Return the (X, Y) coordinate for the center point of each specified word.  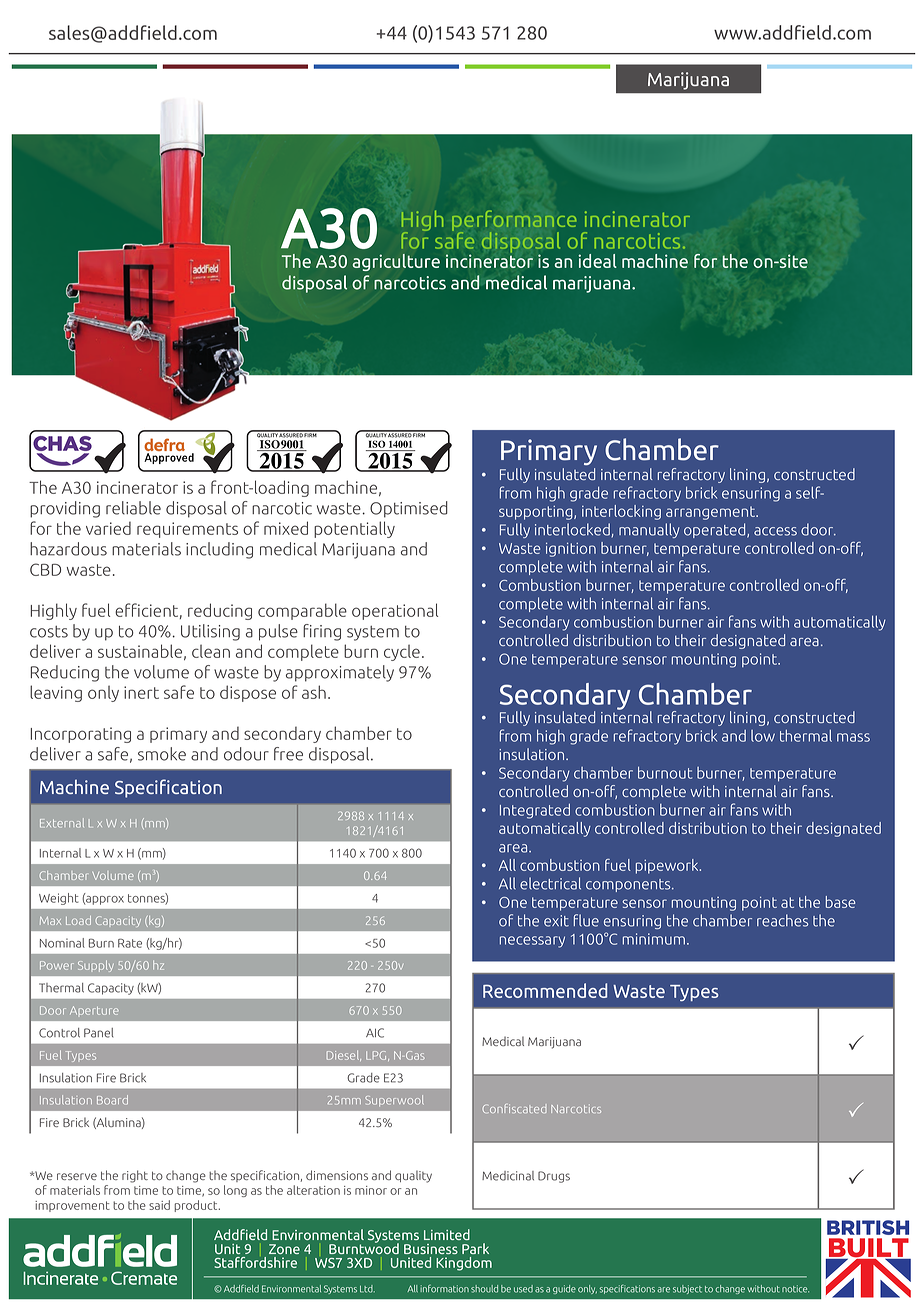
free (288, 754)
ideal (597, 261)
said (159, 1205)
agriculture (396, 262)
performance (514, 222)
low (763, 736)
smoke (162, 754)
